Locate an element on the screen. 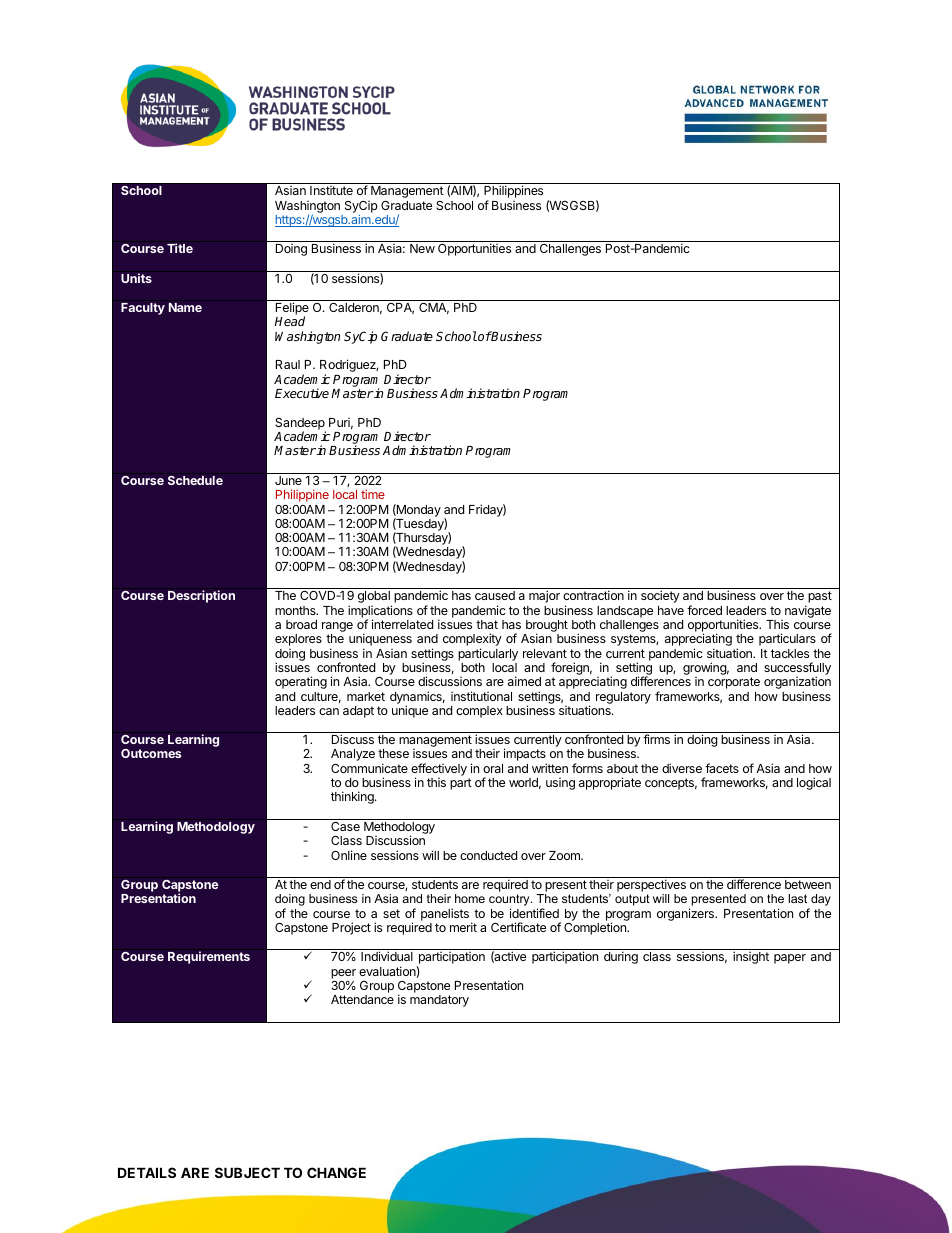  Title is located at coordinates (180, 248).
